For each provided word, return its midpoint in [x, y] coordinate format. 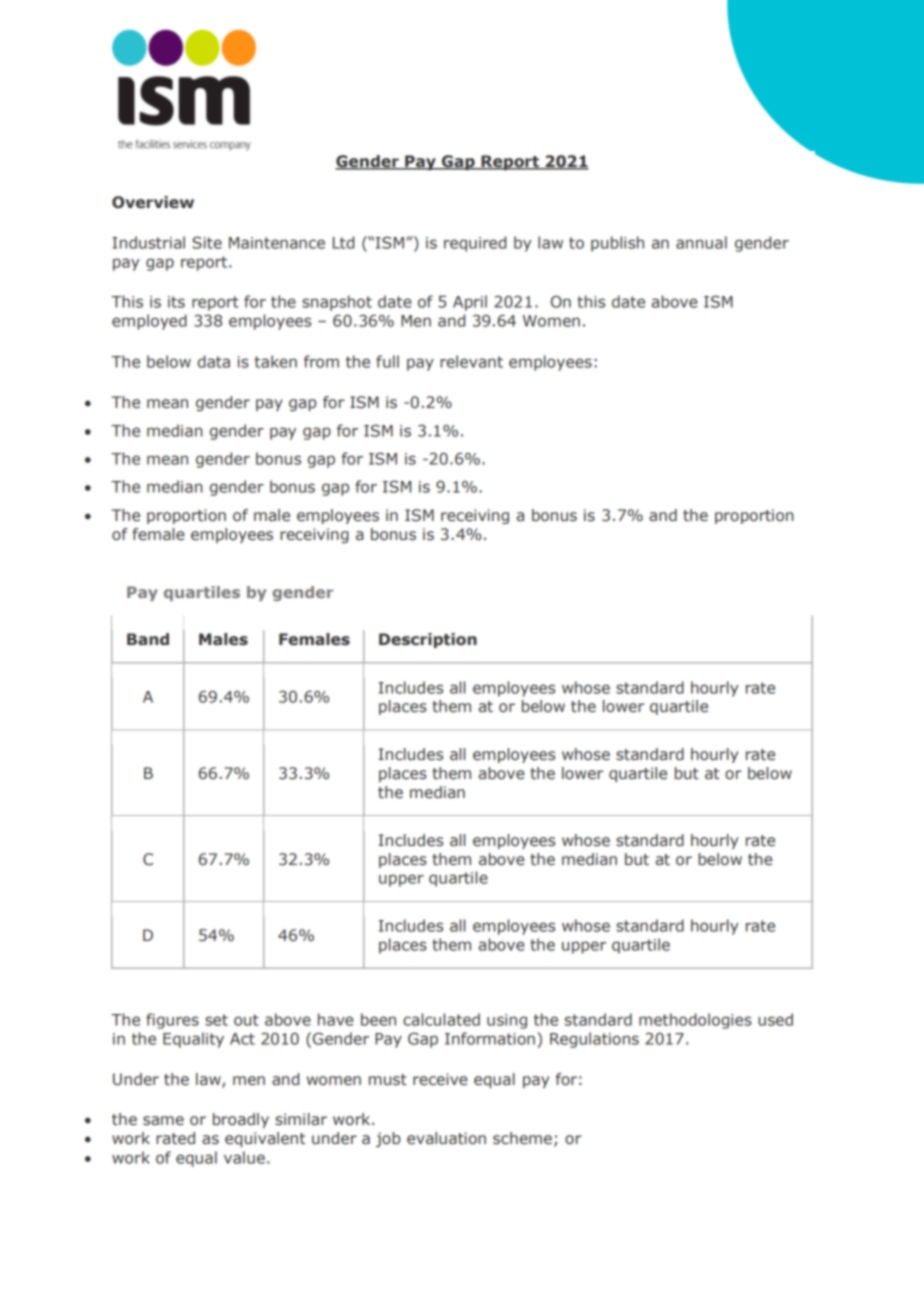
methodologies [695, 1021]
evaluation [446, 1138]
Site [207, 242]
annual [701, 242]
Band [148, 639]
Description [428, 640]
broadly [241, 1120]
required [475, 244]
